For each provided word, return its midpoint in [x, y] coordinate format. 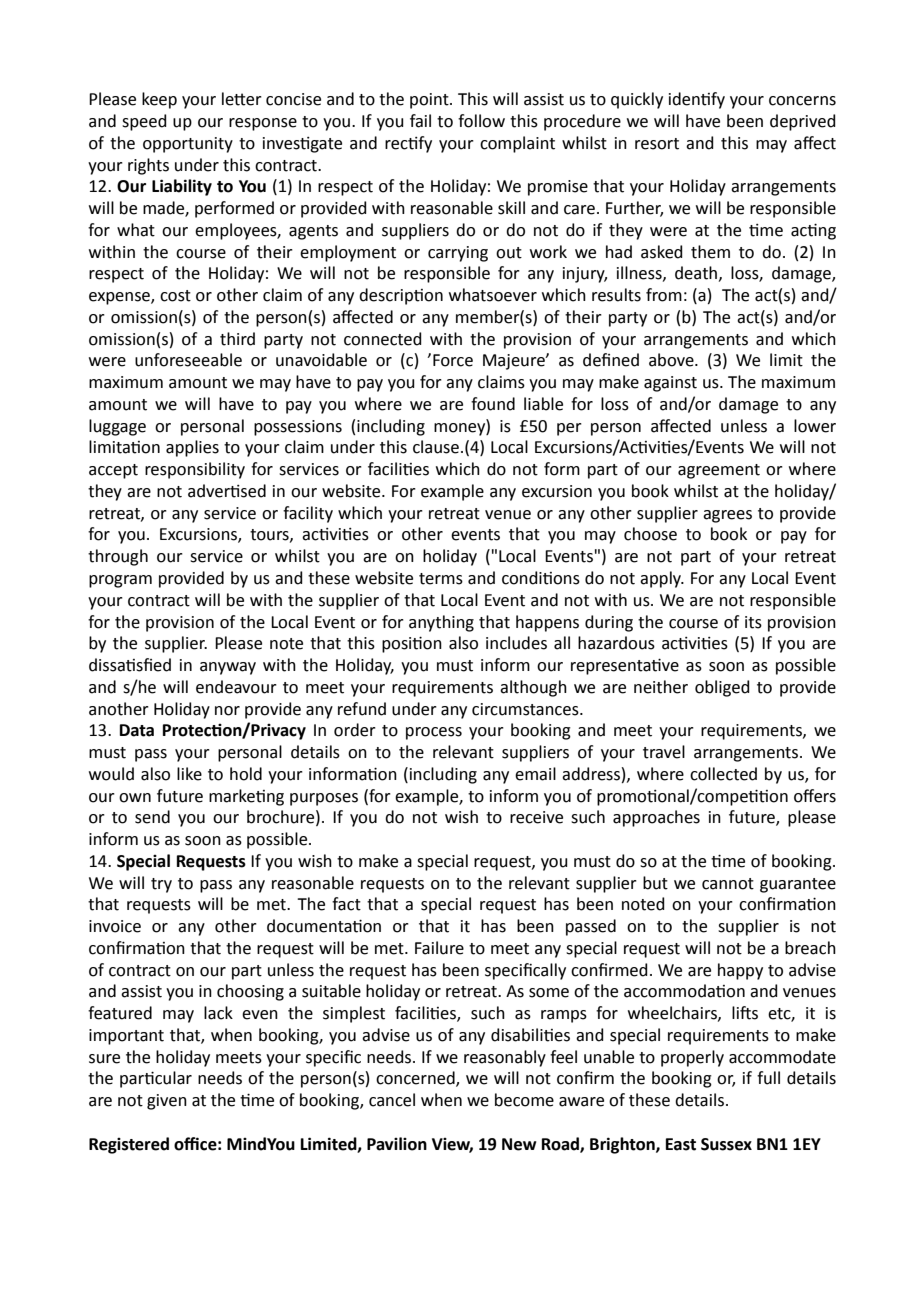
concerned [416, 1079]
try [161, 885]
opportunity [188, 145]
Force [453, 360]
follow [481, 121]
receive [536, 817]
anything [441, 623]
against [670, 384]
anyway [228, 668]
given [167, 1102]
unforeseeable [188, 360]
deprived [803, 122]
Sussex [726, 1144]
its [753, 622]
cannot [728, 884]
